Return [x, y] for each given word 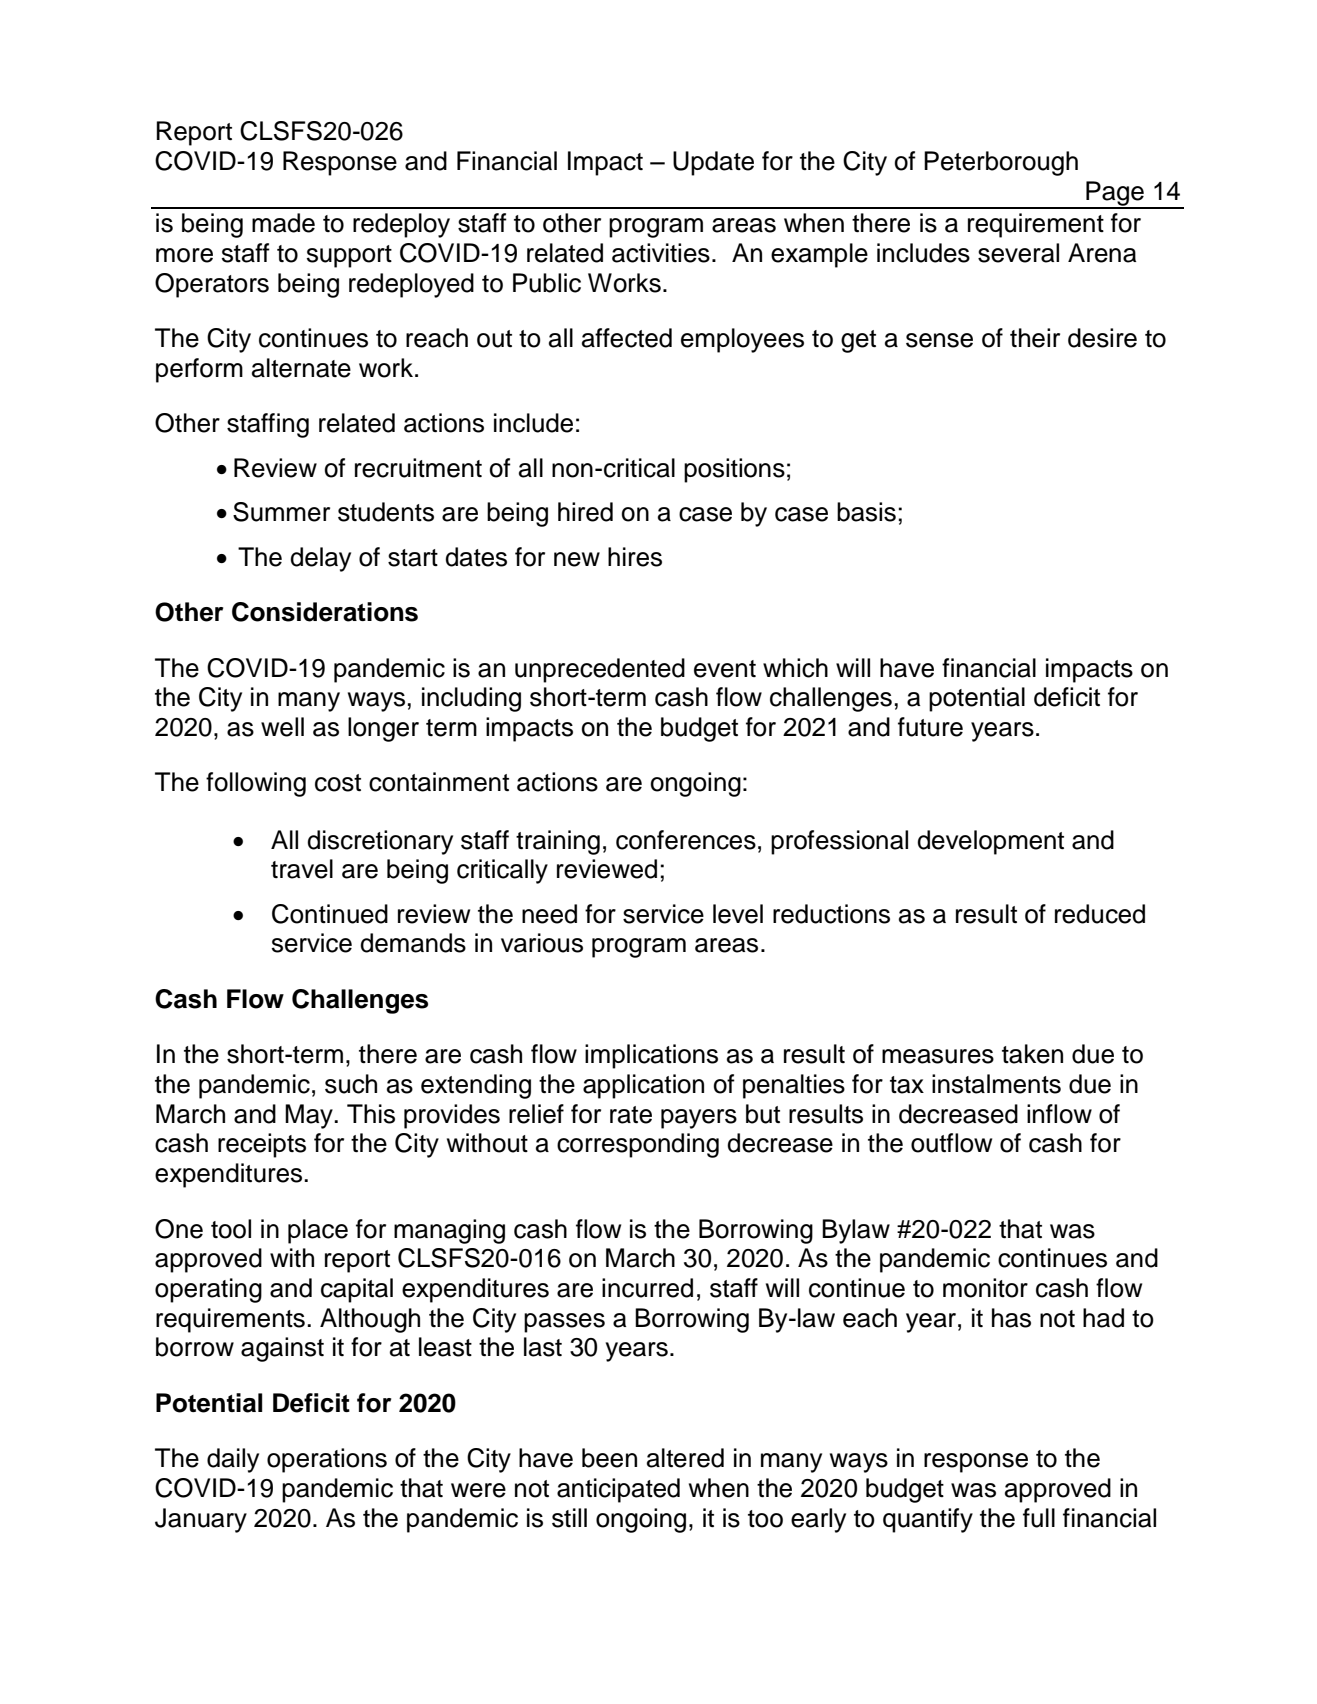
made [283, 223]
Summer [281, 512]
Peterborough [1001, 163]
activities [661, 253]
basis [866, 512]
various [542, 943]
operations [327, 1460]
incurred [647, 1288]
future [930, 727]
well [282, 727]
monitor [985, 1288]
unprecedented [600, 670]
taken [1032, 1054]
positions [734, 470]
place [318, 1231]
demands [413, 943]
